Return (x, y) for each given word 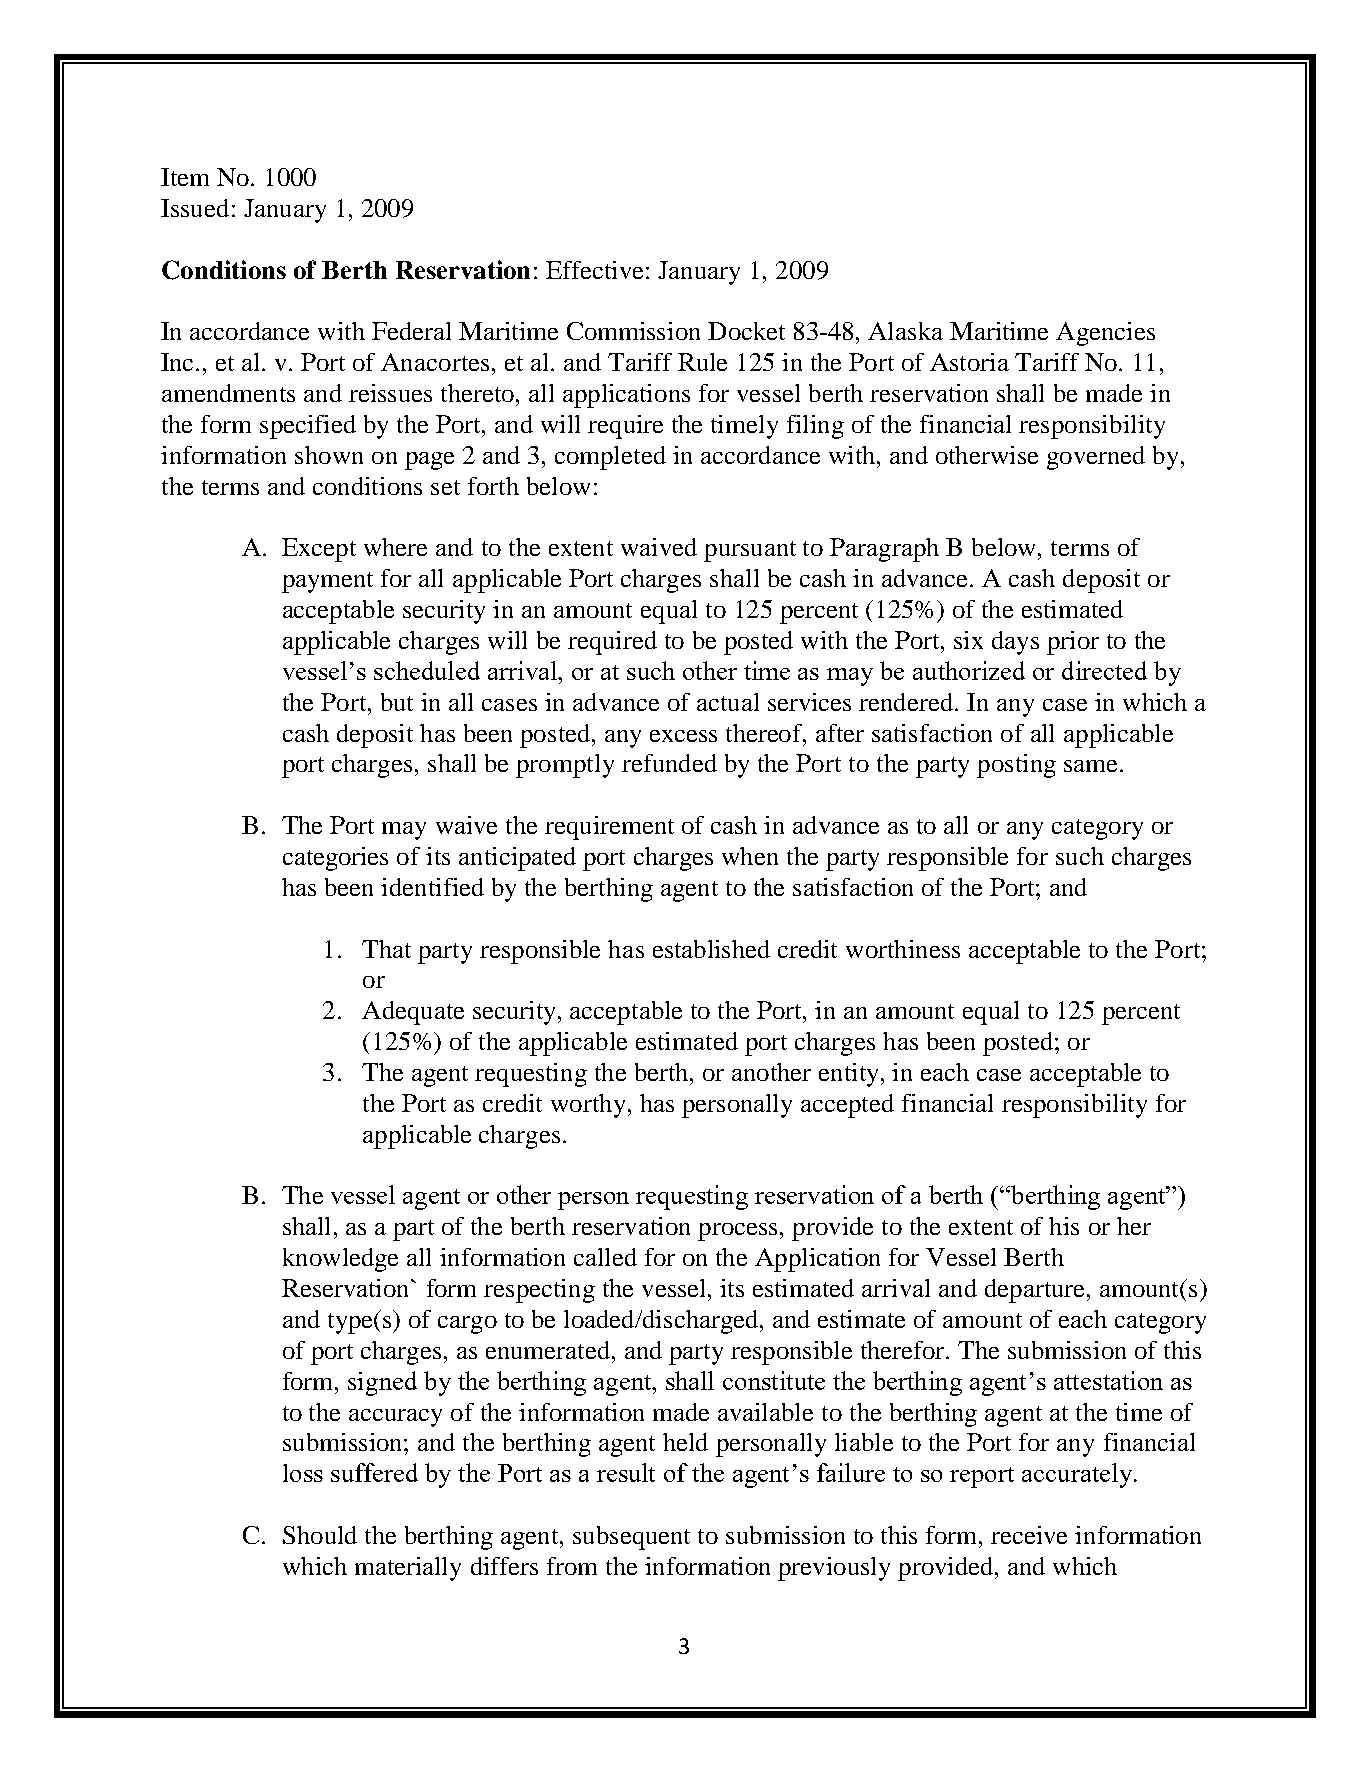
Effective (594, 270)
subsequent (631, 1538)
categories (335, 859)
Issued (195, 208)
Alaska (905, 331)
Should (320, 1535)
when (750, 856)
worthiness (903, 949)
